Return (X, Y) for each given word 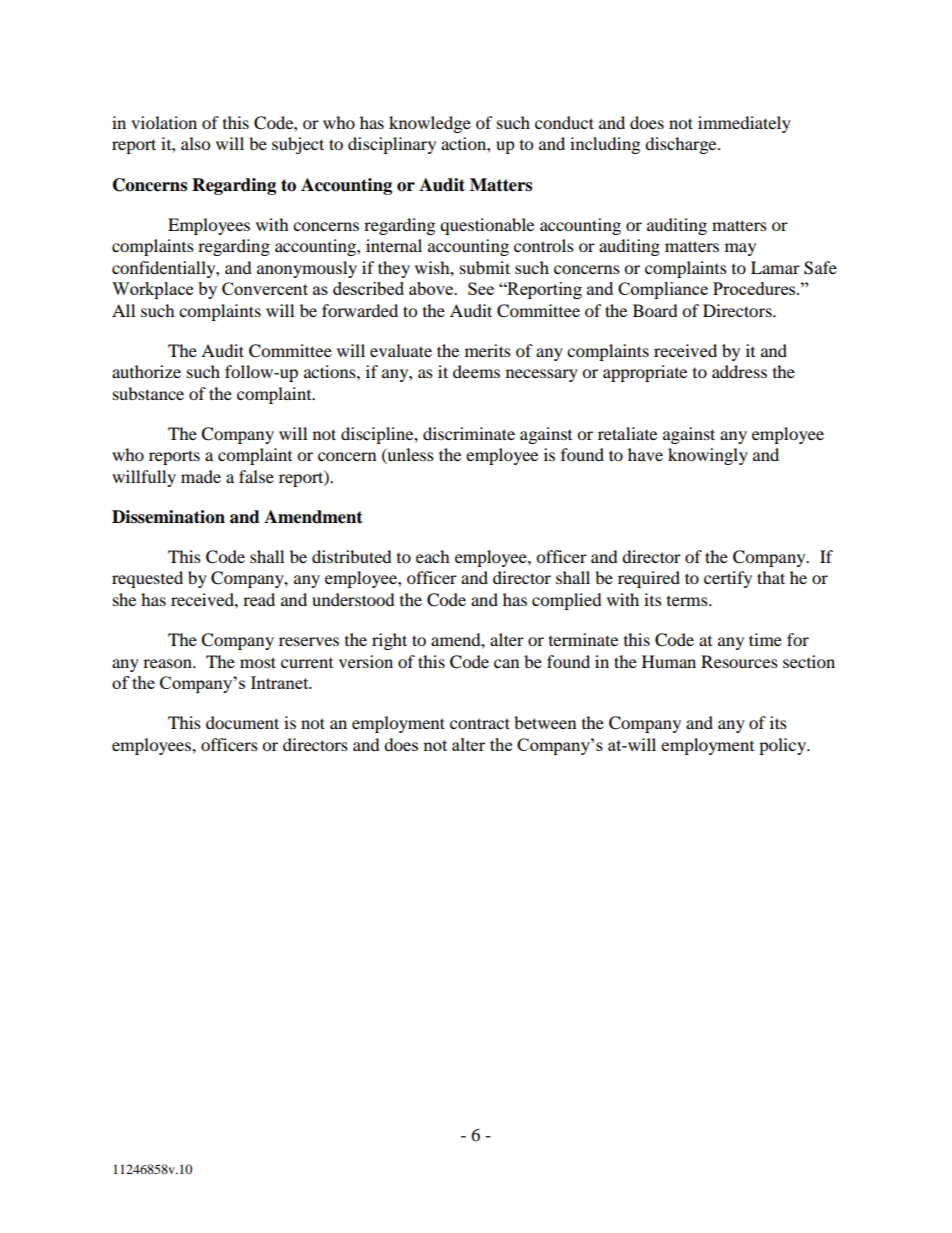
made (201, 476)
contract (480, 723)
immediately (744, 124)
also (195, 143)
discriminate (469, 433)
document (242, 722)
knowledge (430, 124)
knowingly (708, 456)
